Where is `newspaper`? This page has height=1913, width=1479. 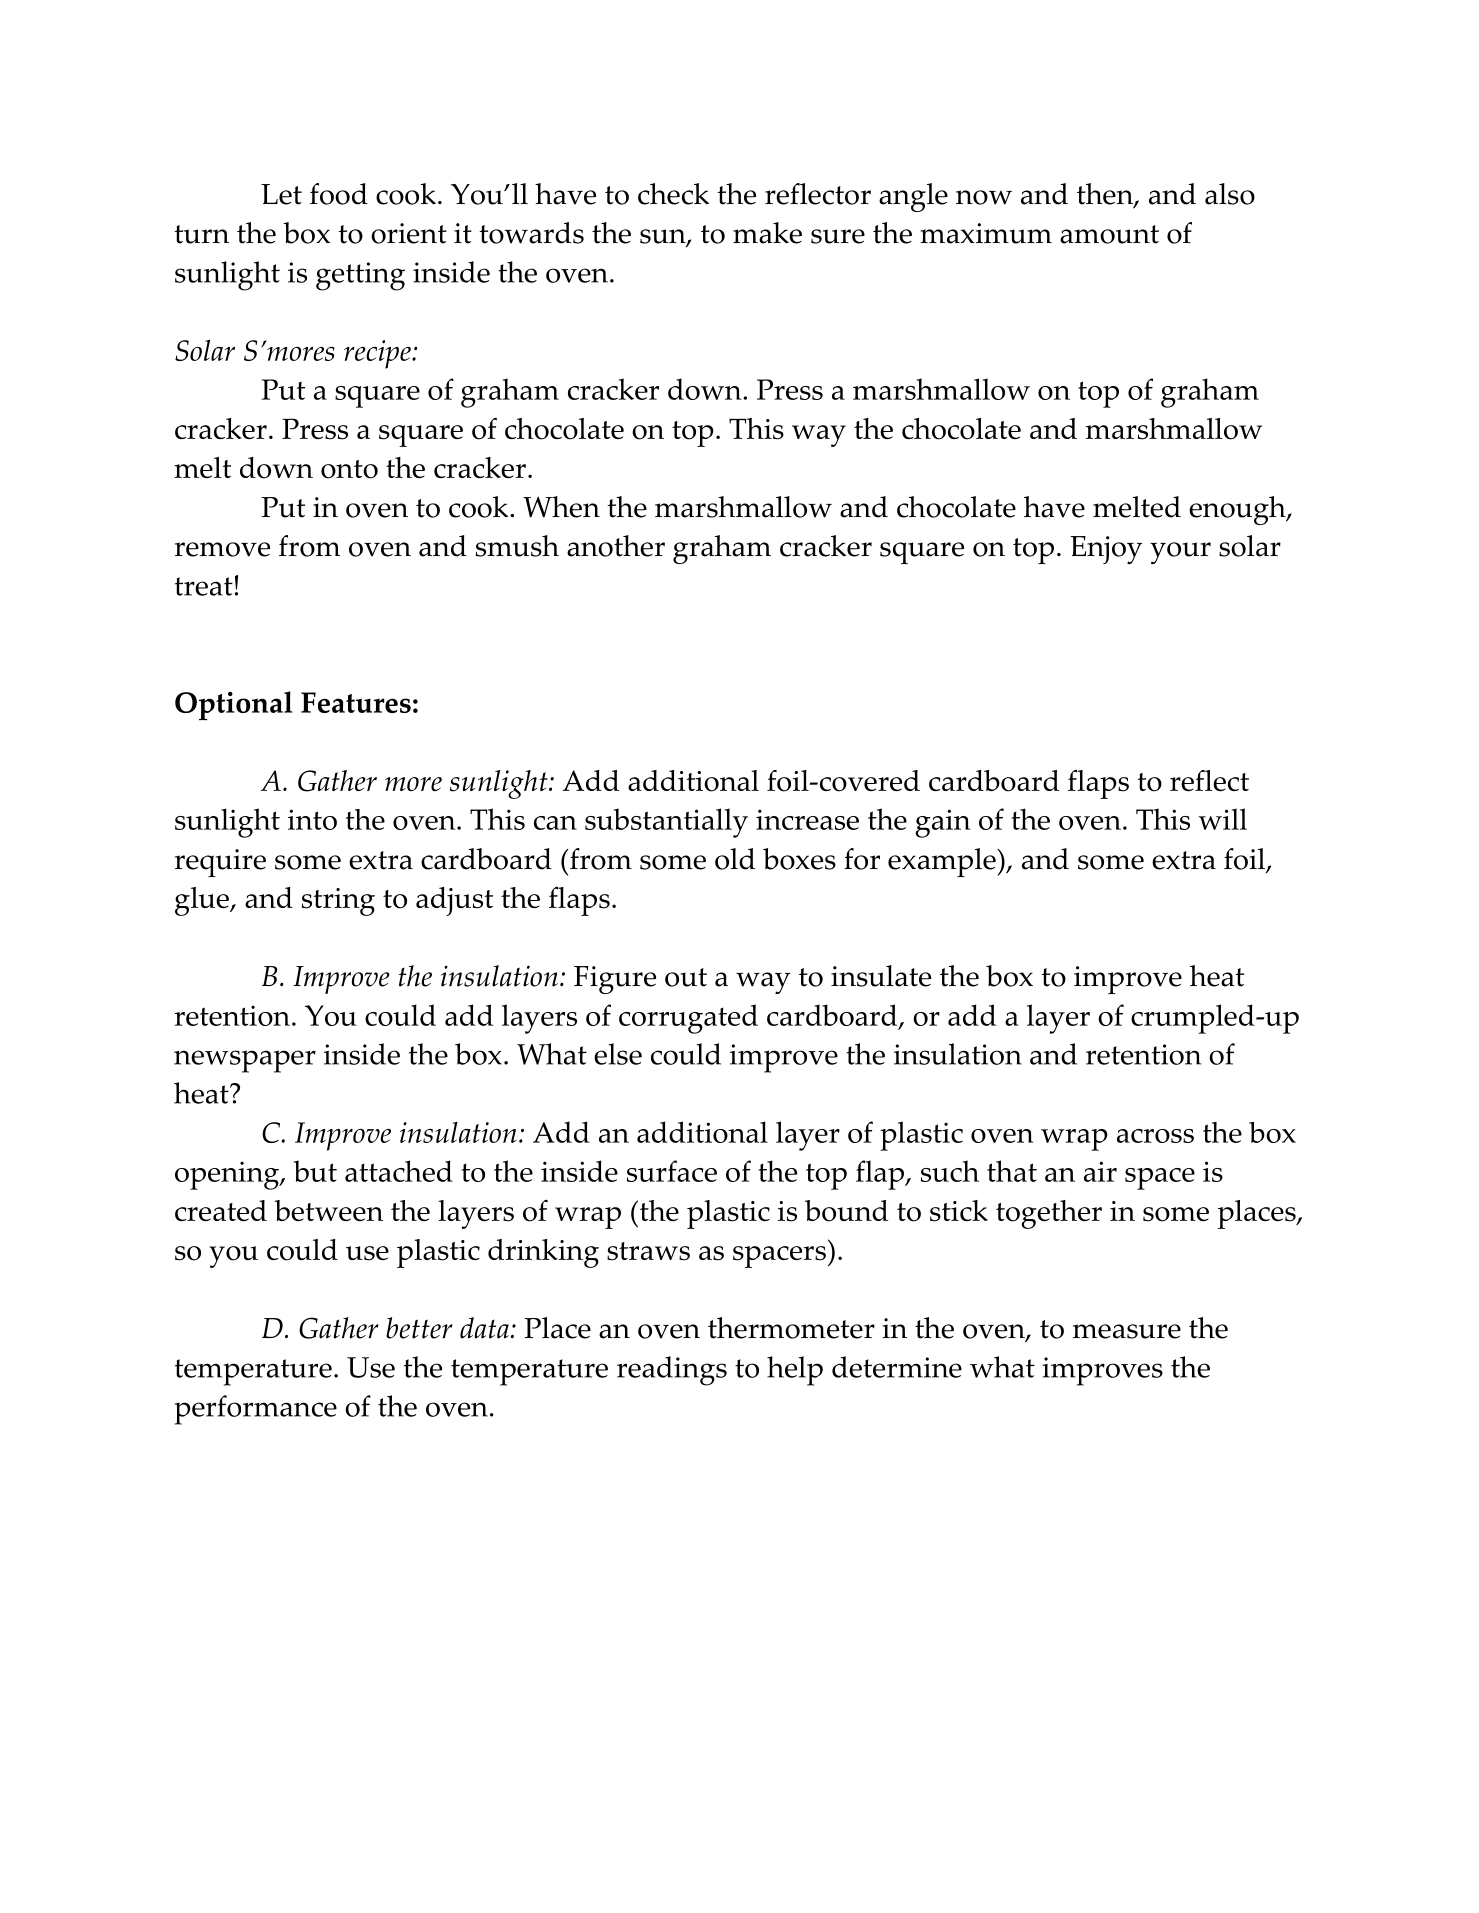 newspaper is located at coordinates (245, 1061).
